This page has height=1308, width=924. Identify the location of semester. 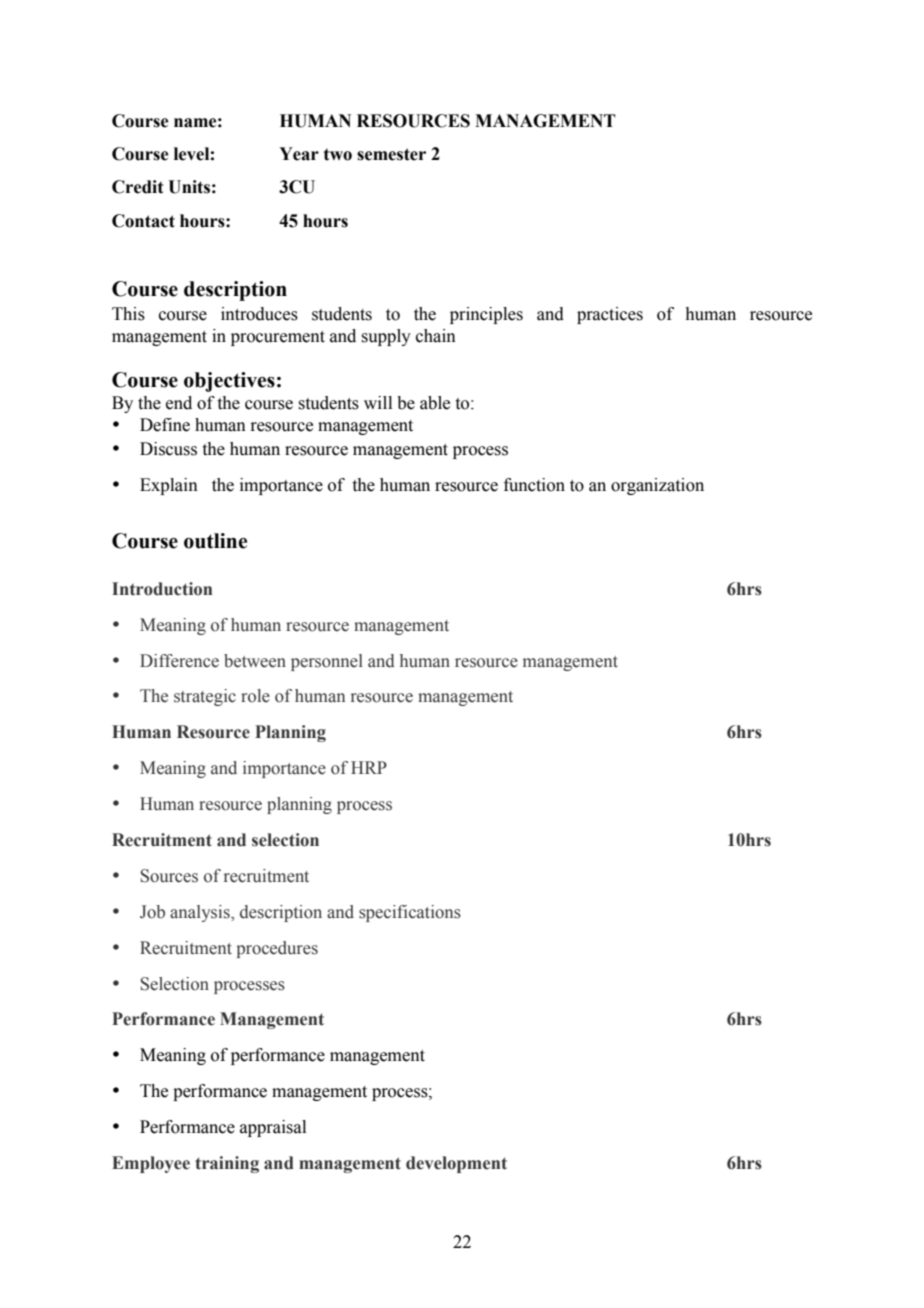
(391, 154).
